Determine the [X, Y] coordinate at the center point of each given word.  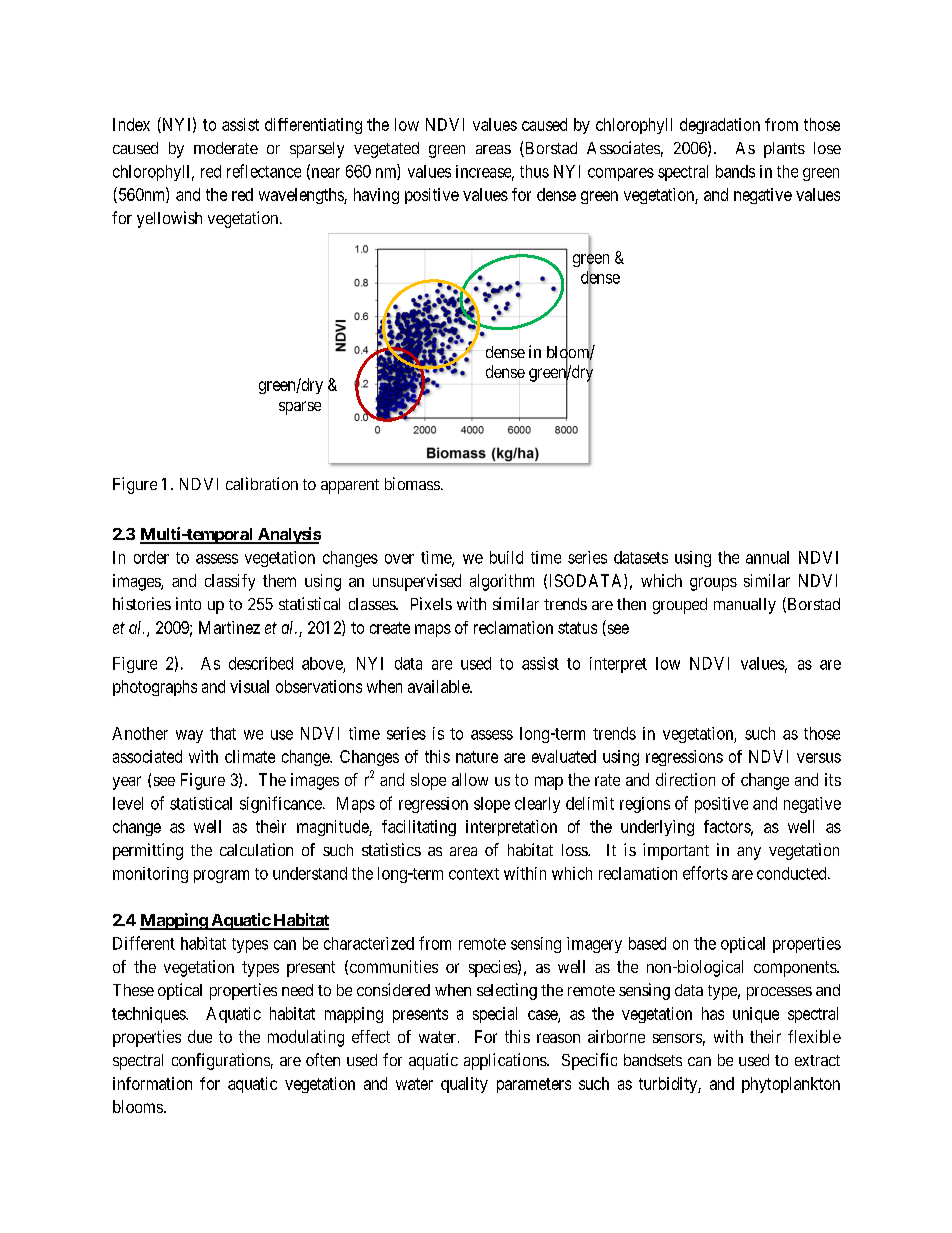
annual [767, 557]
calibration [262, 483]
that [223, 733]
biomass [412, 483]
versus [819, 758]
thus [534, 171]
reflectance [264, 171]
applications [506, 1061]
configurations [221, 1061]
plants [784, 150]
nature [477, 757]
